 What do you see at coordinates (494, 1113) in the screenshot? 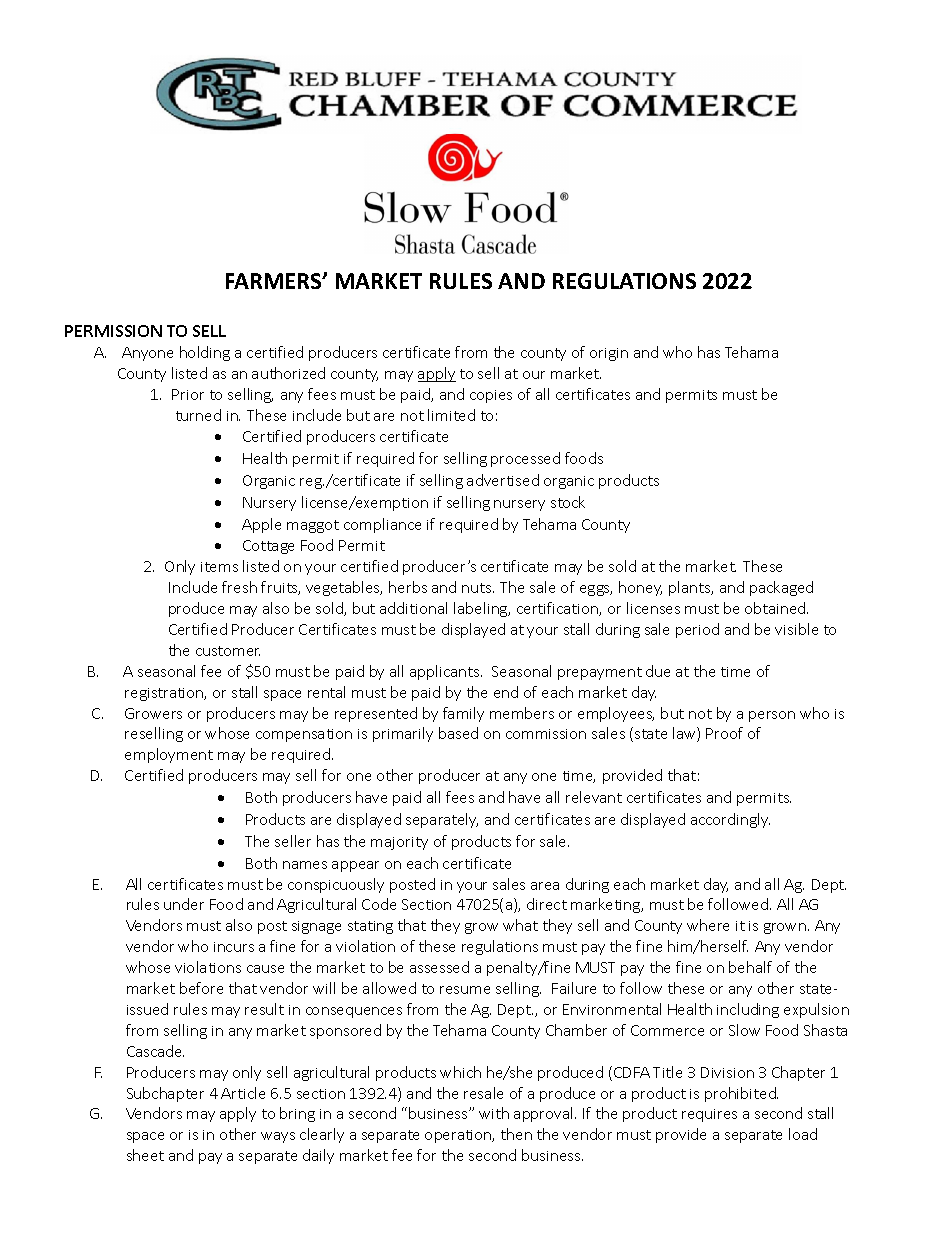
I see `with` at bounding box center [494, 1113].
